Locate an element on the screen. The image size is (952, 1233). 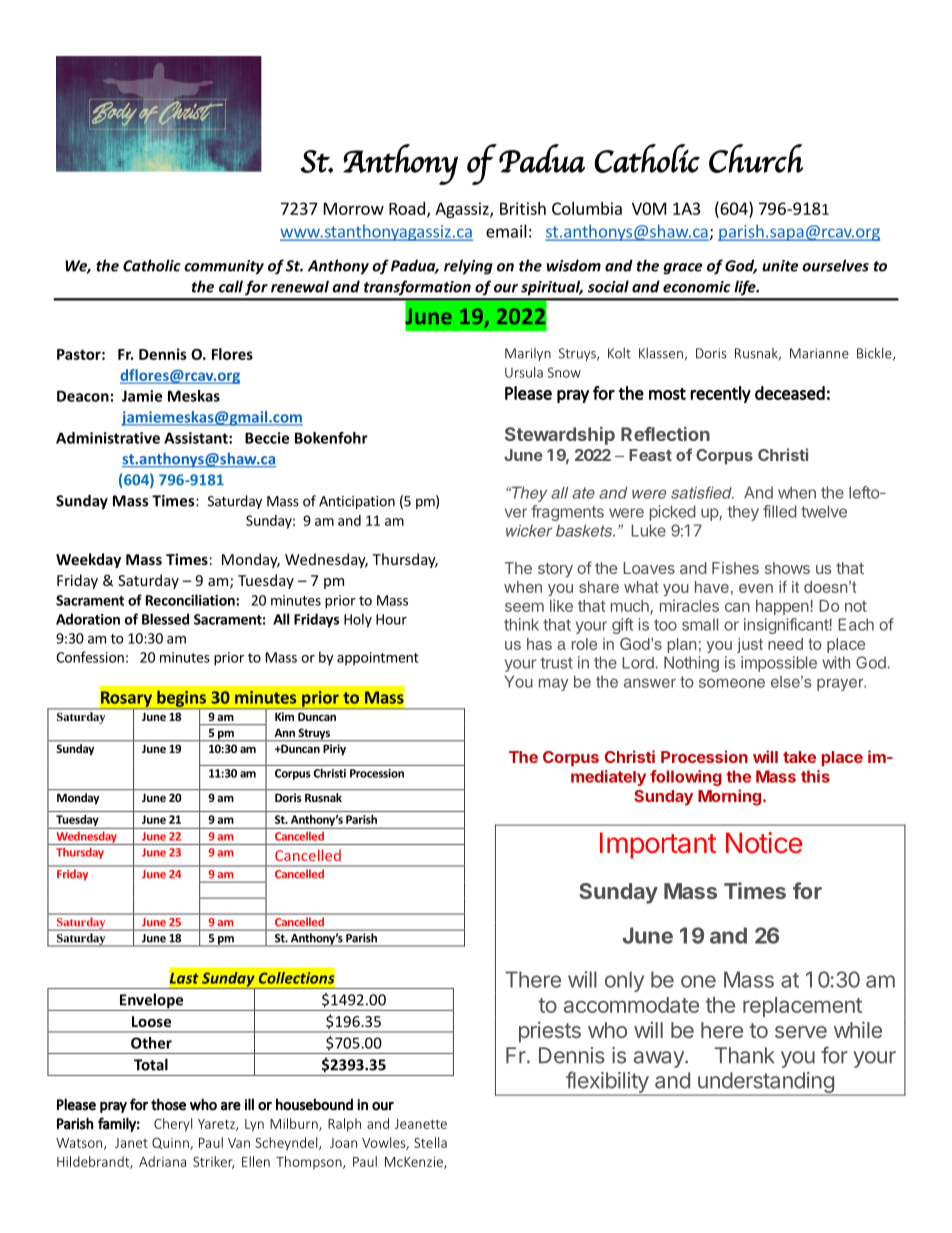
Loose is located at coordinates (151, 1021).
